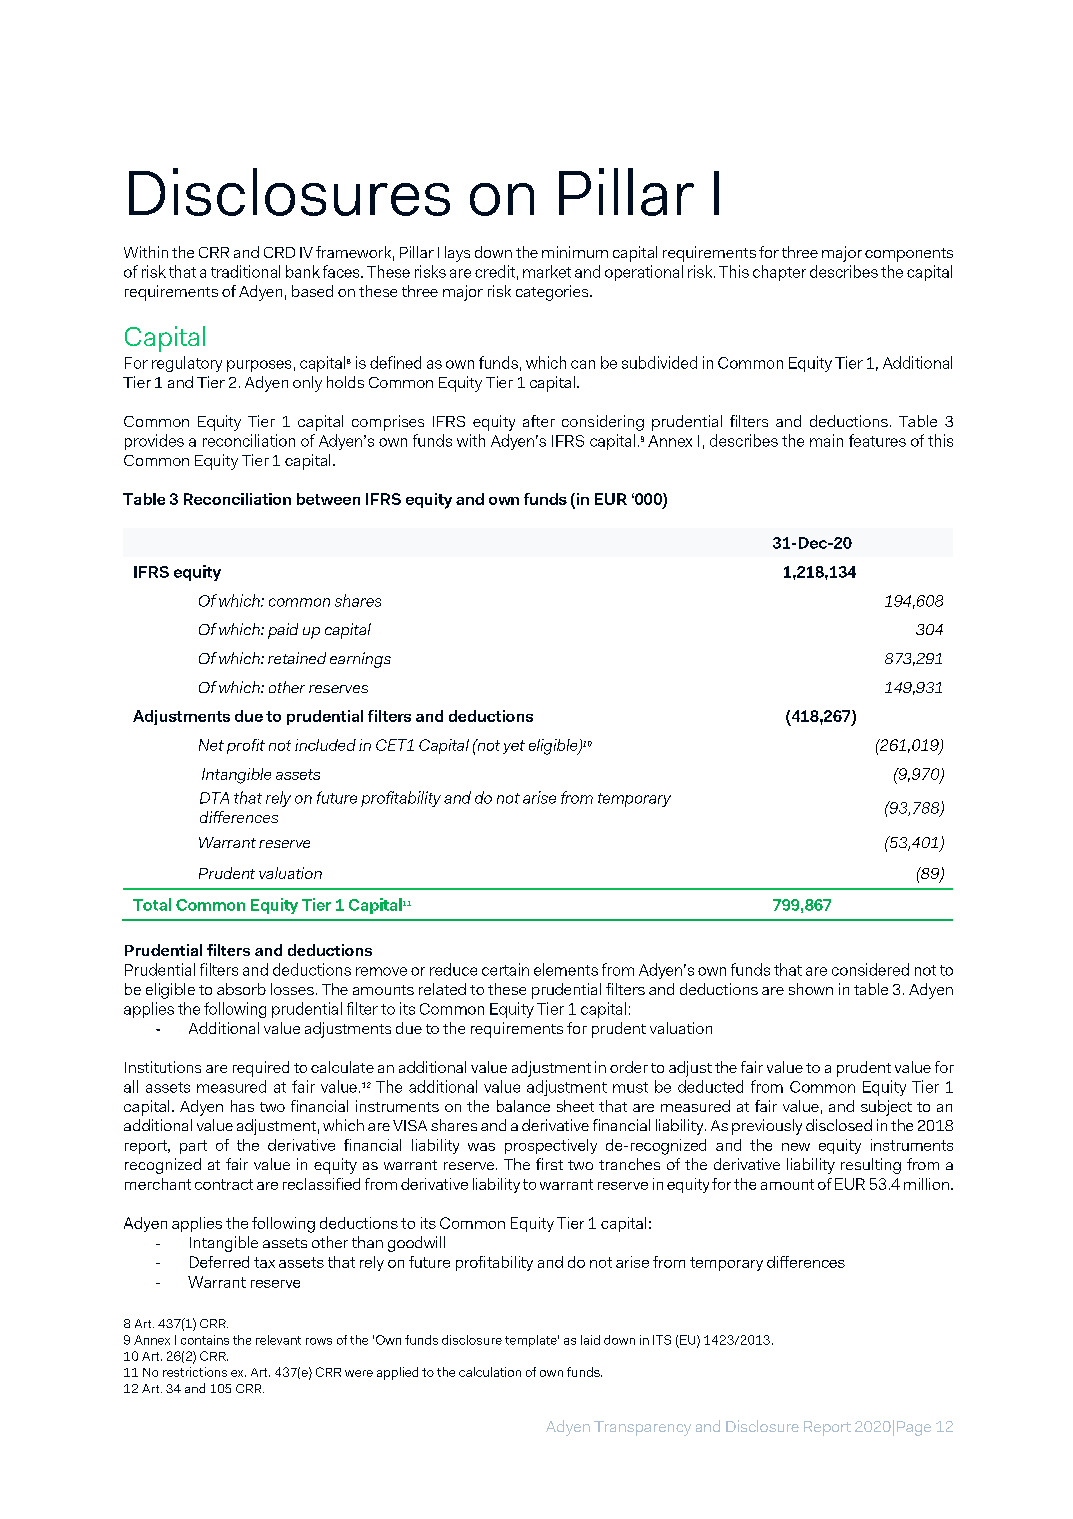 The image size is (1073, 1519). What do you see at coordinates (779, 273) in the screenshot?
I see `chapter` at bounding box center [779, 273].
